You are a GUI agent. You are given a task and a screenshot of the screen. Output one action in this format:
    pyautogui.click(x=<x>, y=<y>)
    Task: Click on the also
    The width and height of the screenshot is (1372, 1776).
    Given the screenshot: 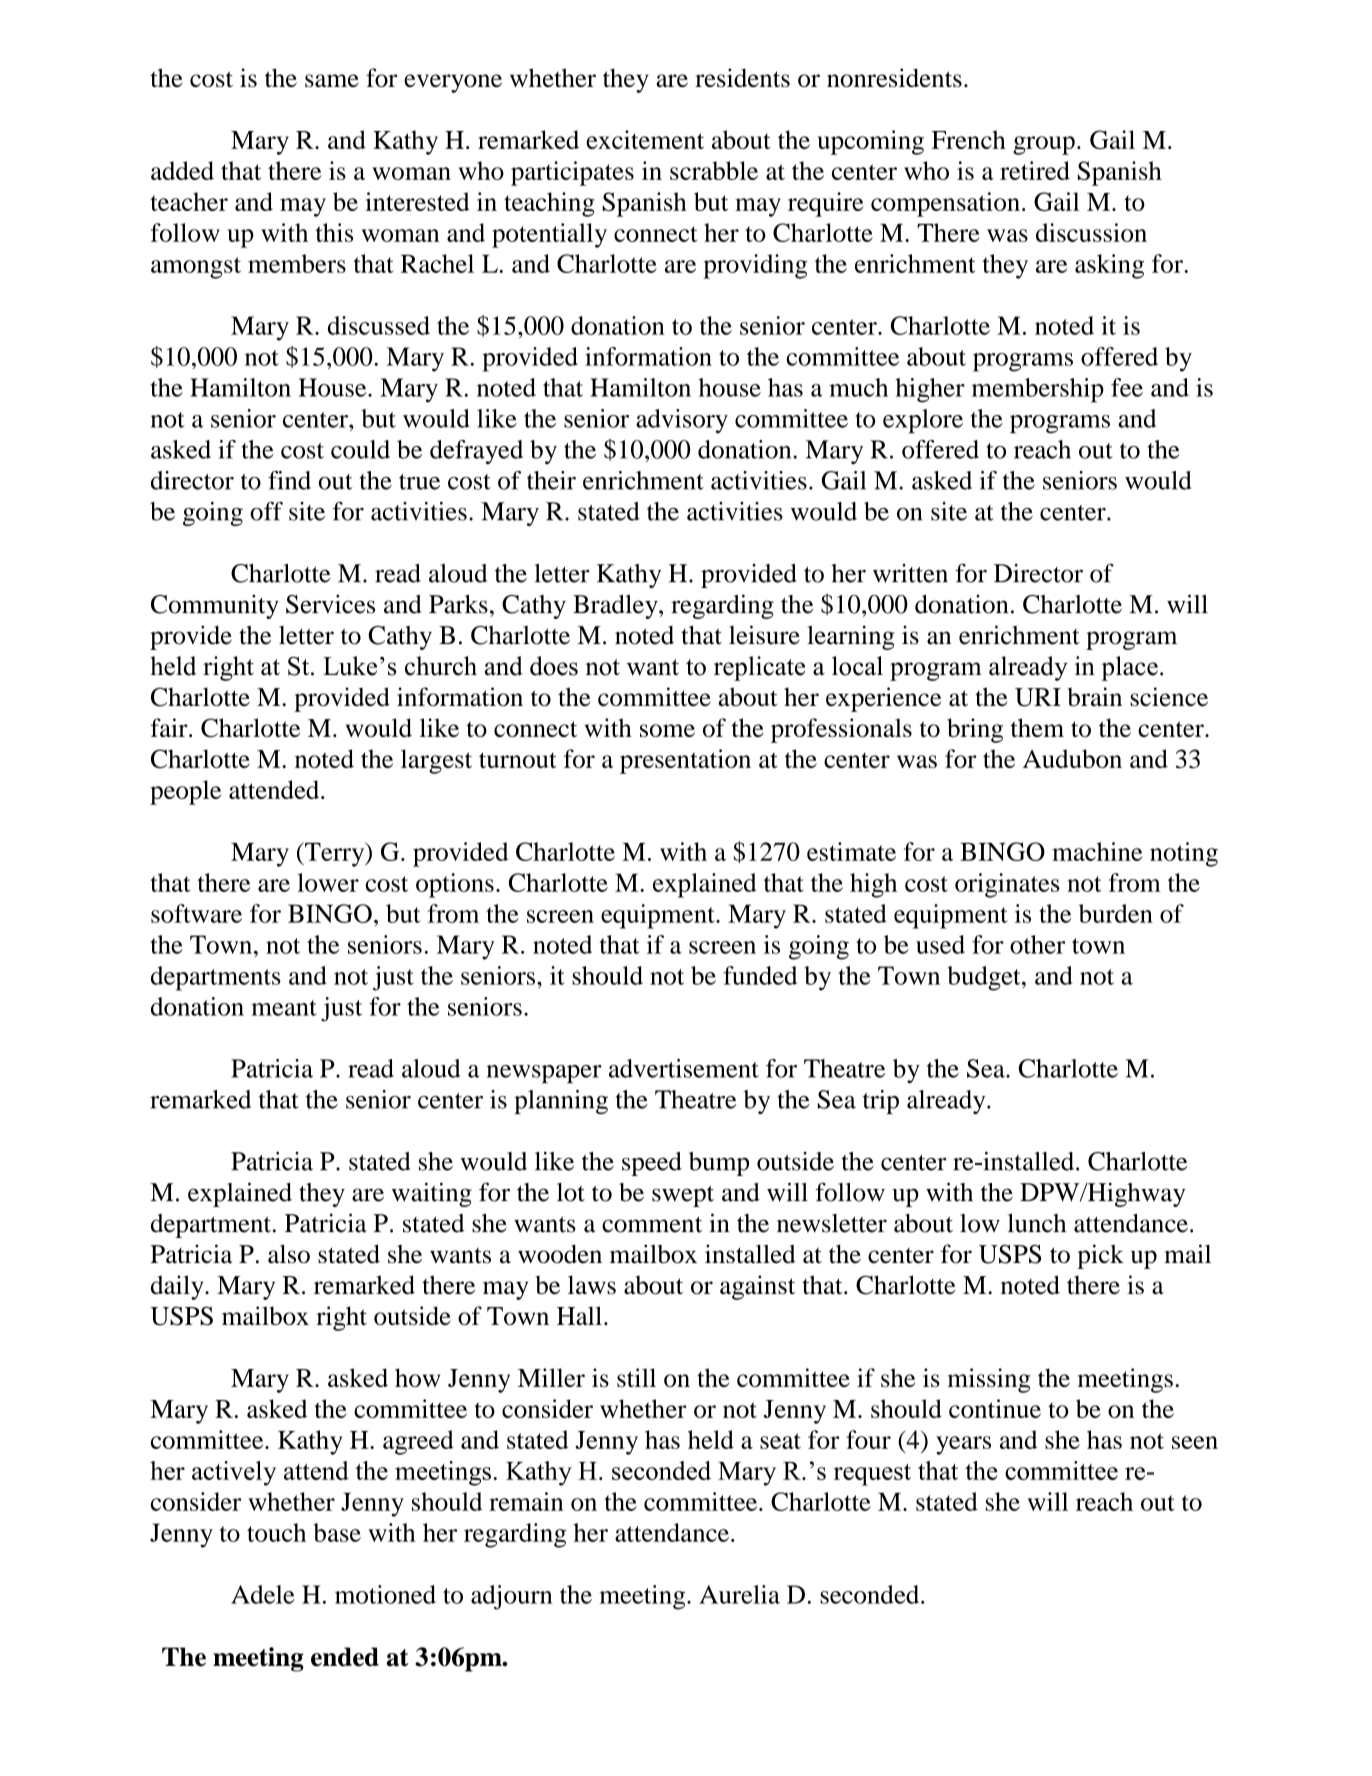 What is the action you would take?
    pyautogui.click(x=289, y=1254)
